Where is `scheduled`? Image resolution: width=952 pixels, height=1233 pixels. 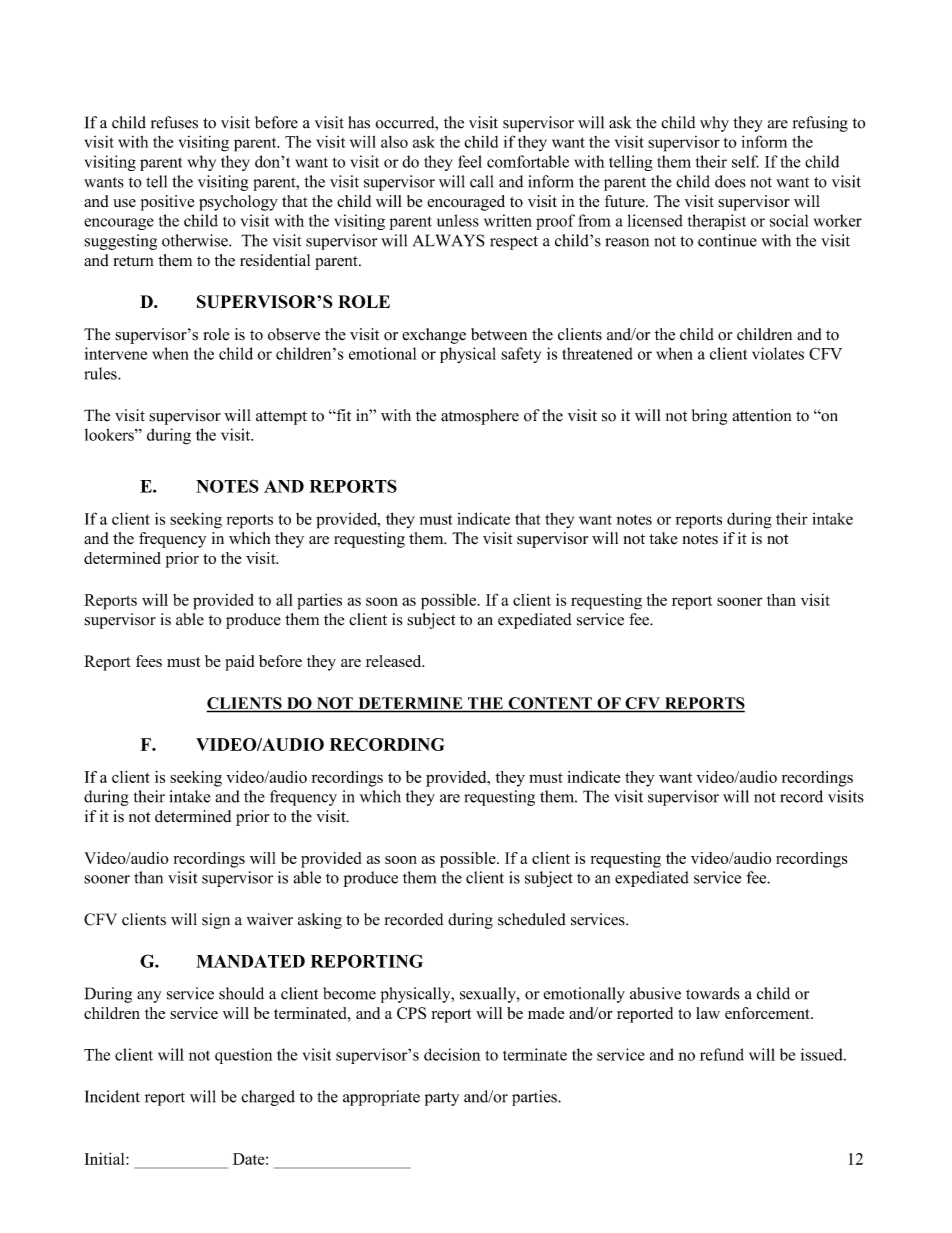
scheduled is located at coordinates (532, 919).
